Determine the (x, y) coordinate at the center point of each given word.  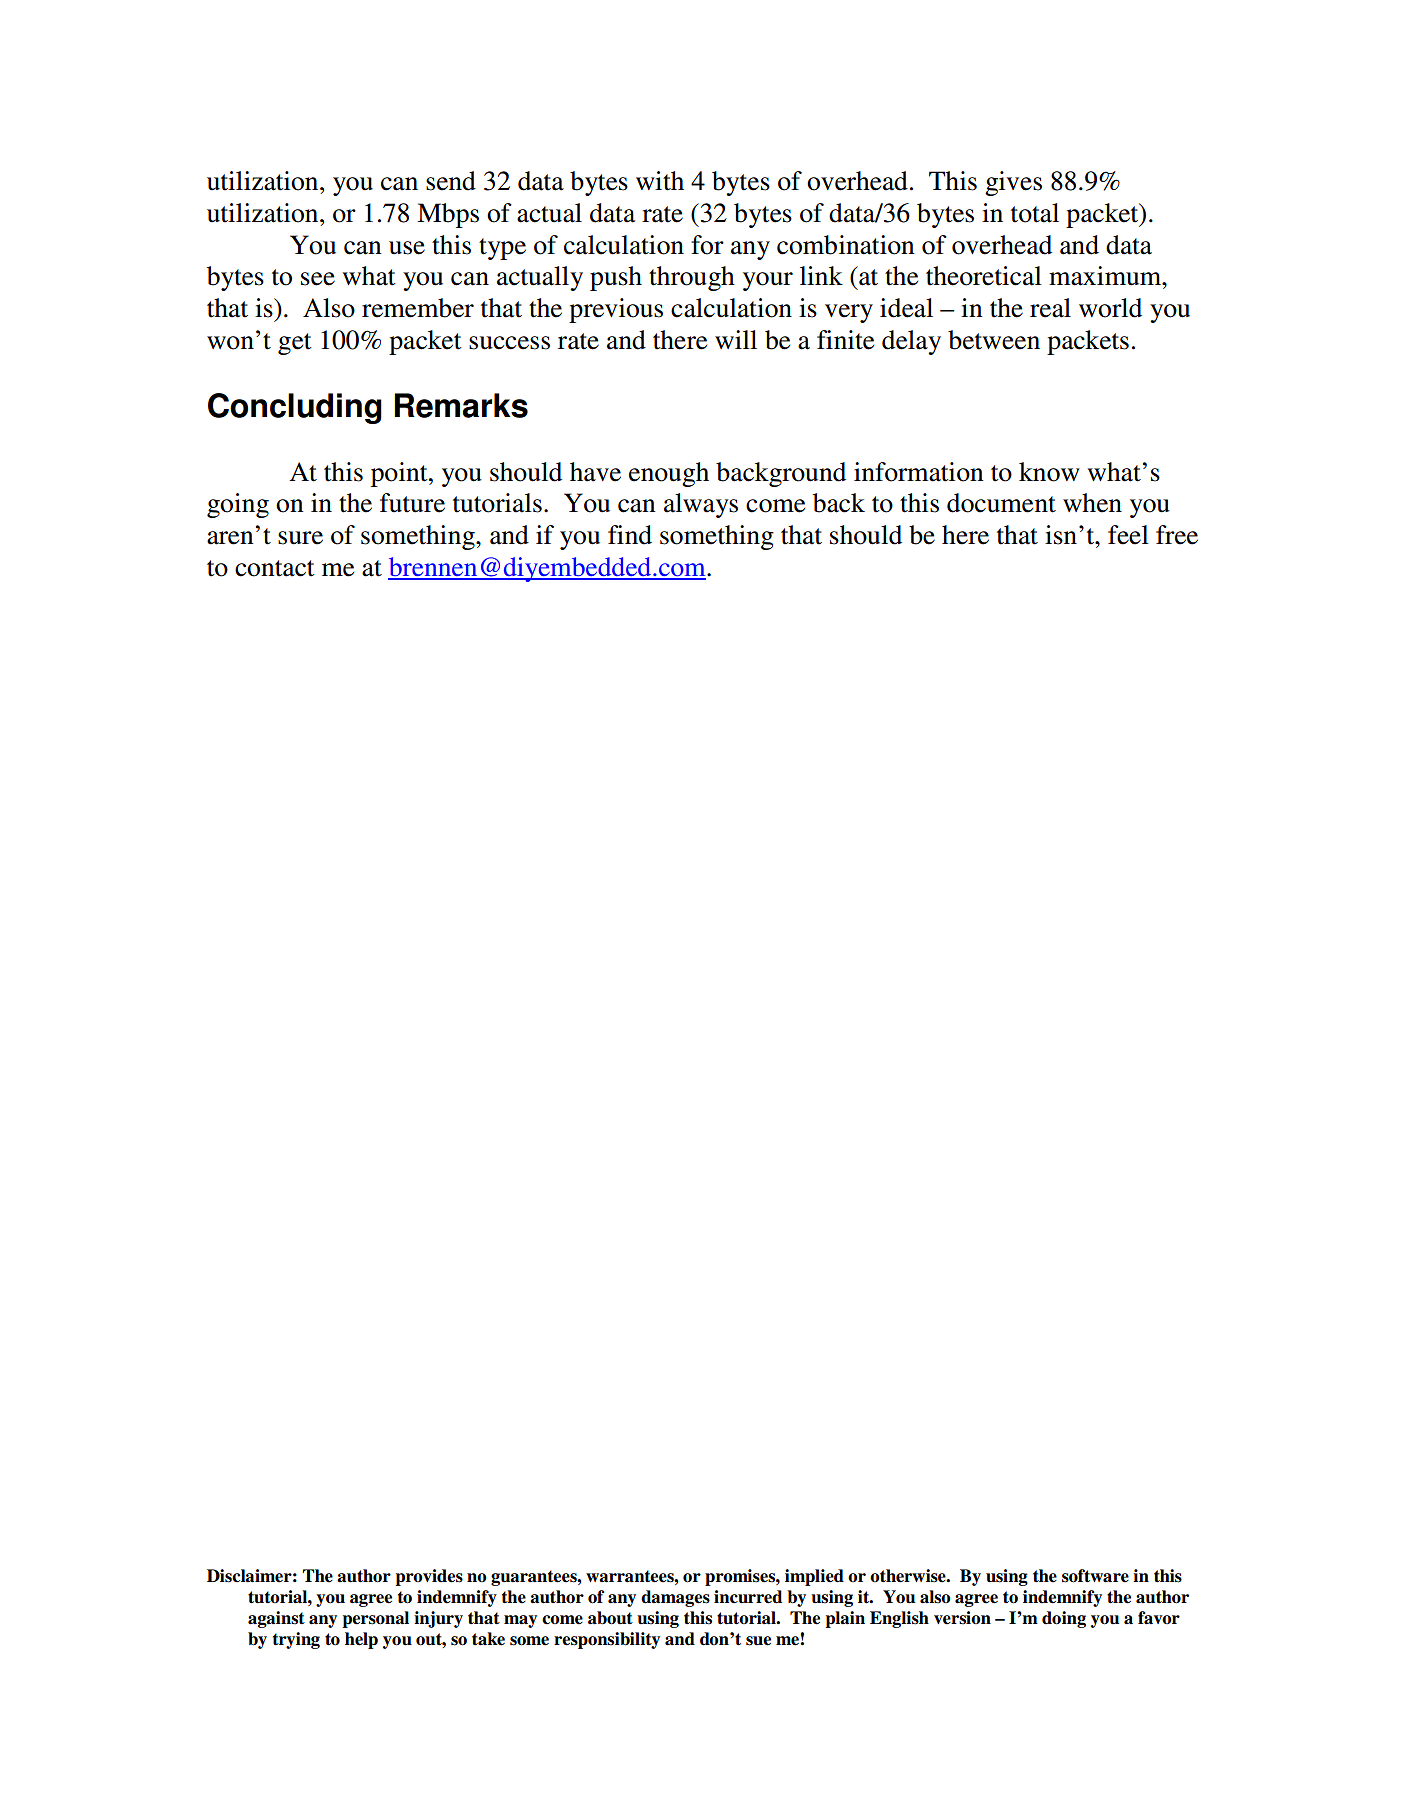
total (1035, 213)
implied (814, 1577)
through (692, 278)
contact (275, 568)
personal (376, 1619)
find (630, 535)
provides (429, 1577)
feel (1128, 535)
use (407, 248)
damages (675, 1598)
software (1095, 1576)
